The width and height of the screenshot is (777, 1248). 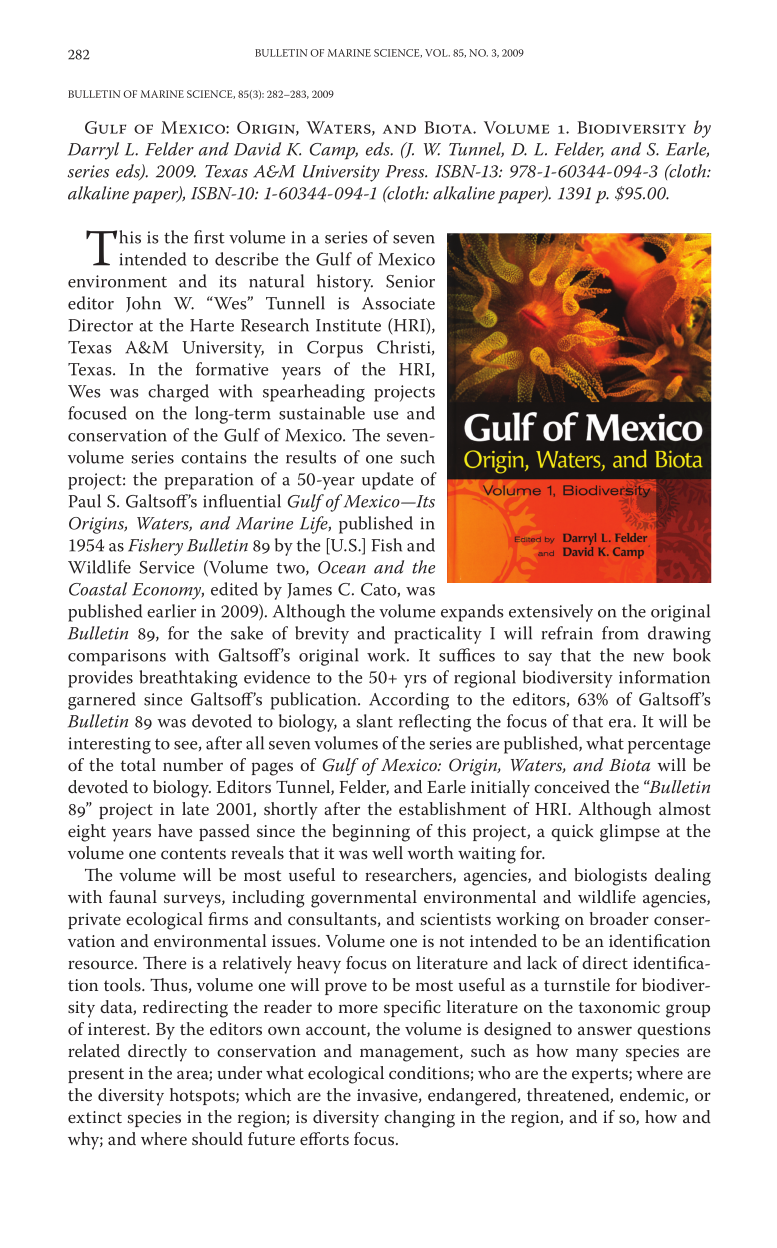 I want to click on have, so click(x=175, y=830).
